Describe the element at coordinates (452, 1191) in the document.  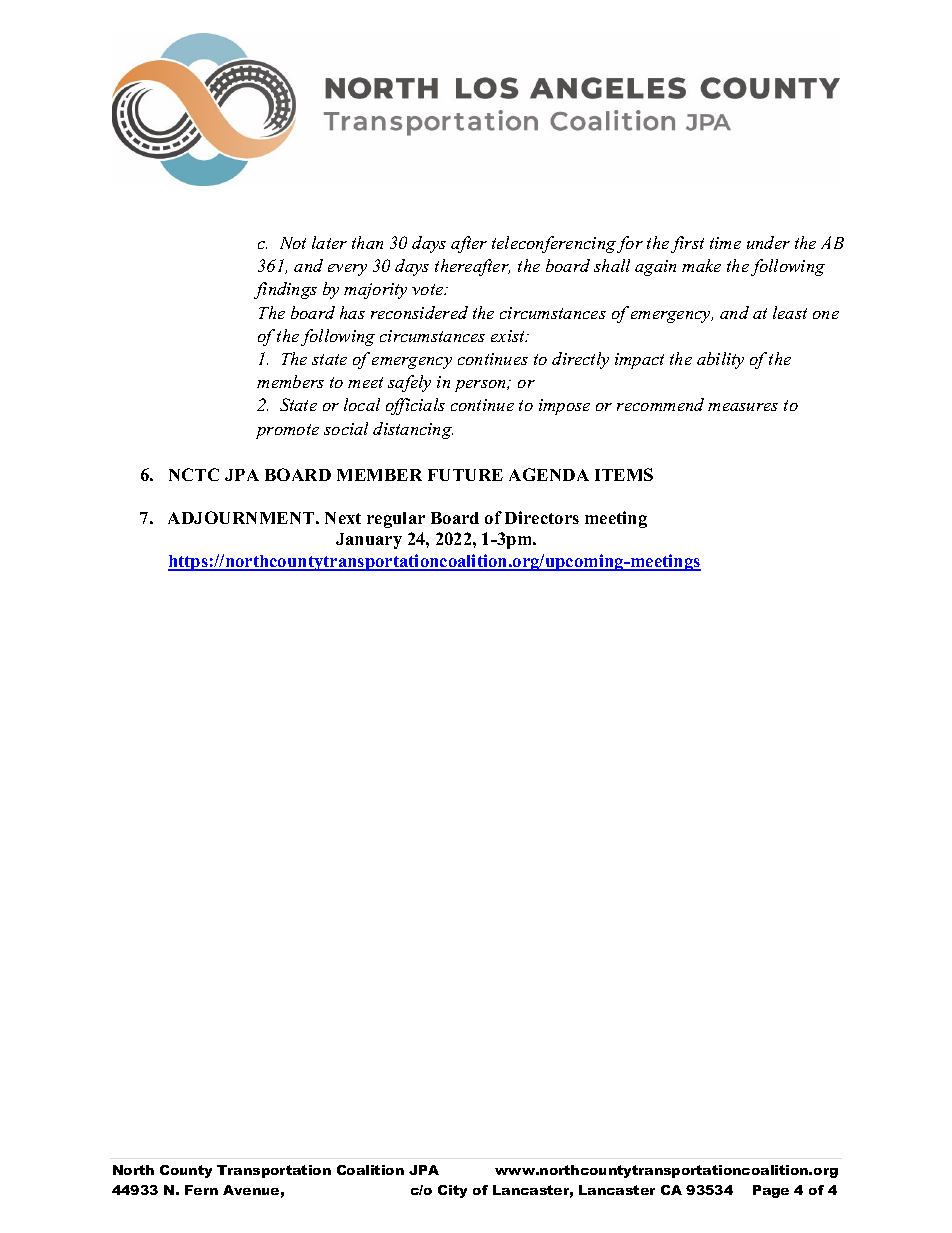
I see `City` at that location.
